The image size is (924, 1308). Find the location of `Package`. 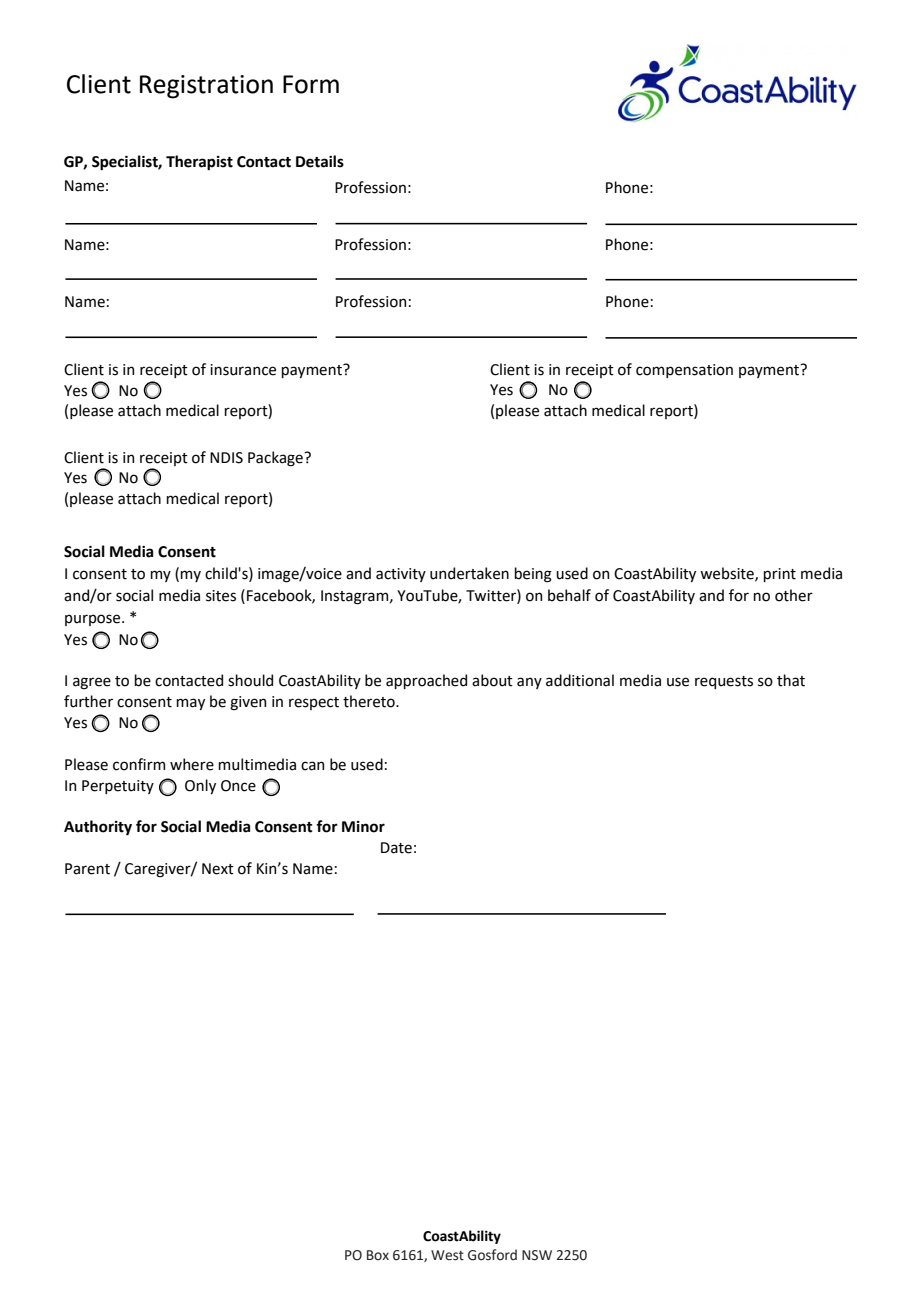

Package is located at coordinates (276, 459).
